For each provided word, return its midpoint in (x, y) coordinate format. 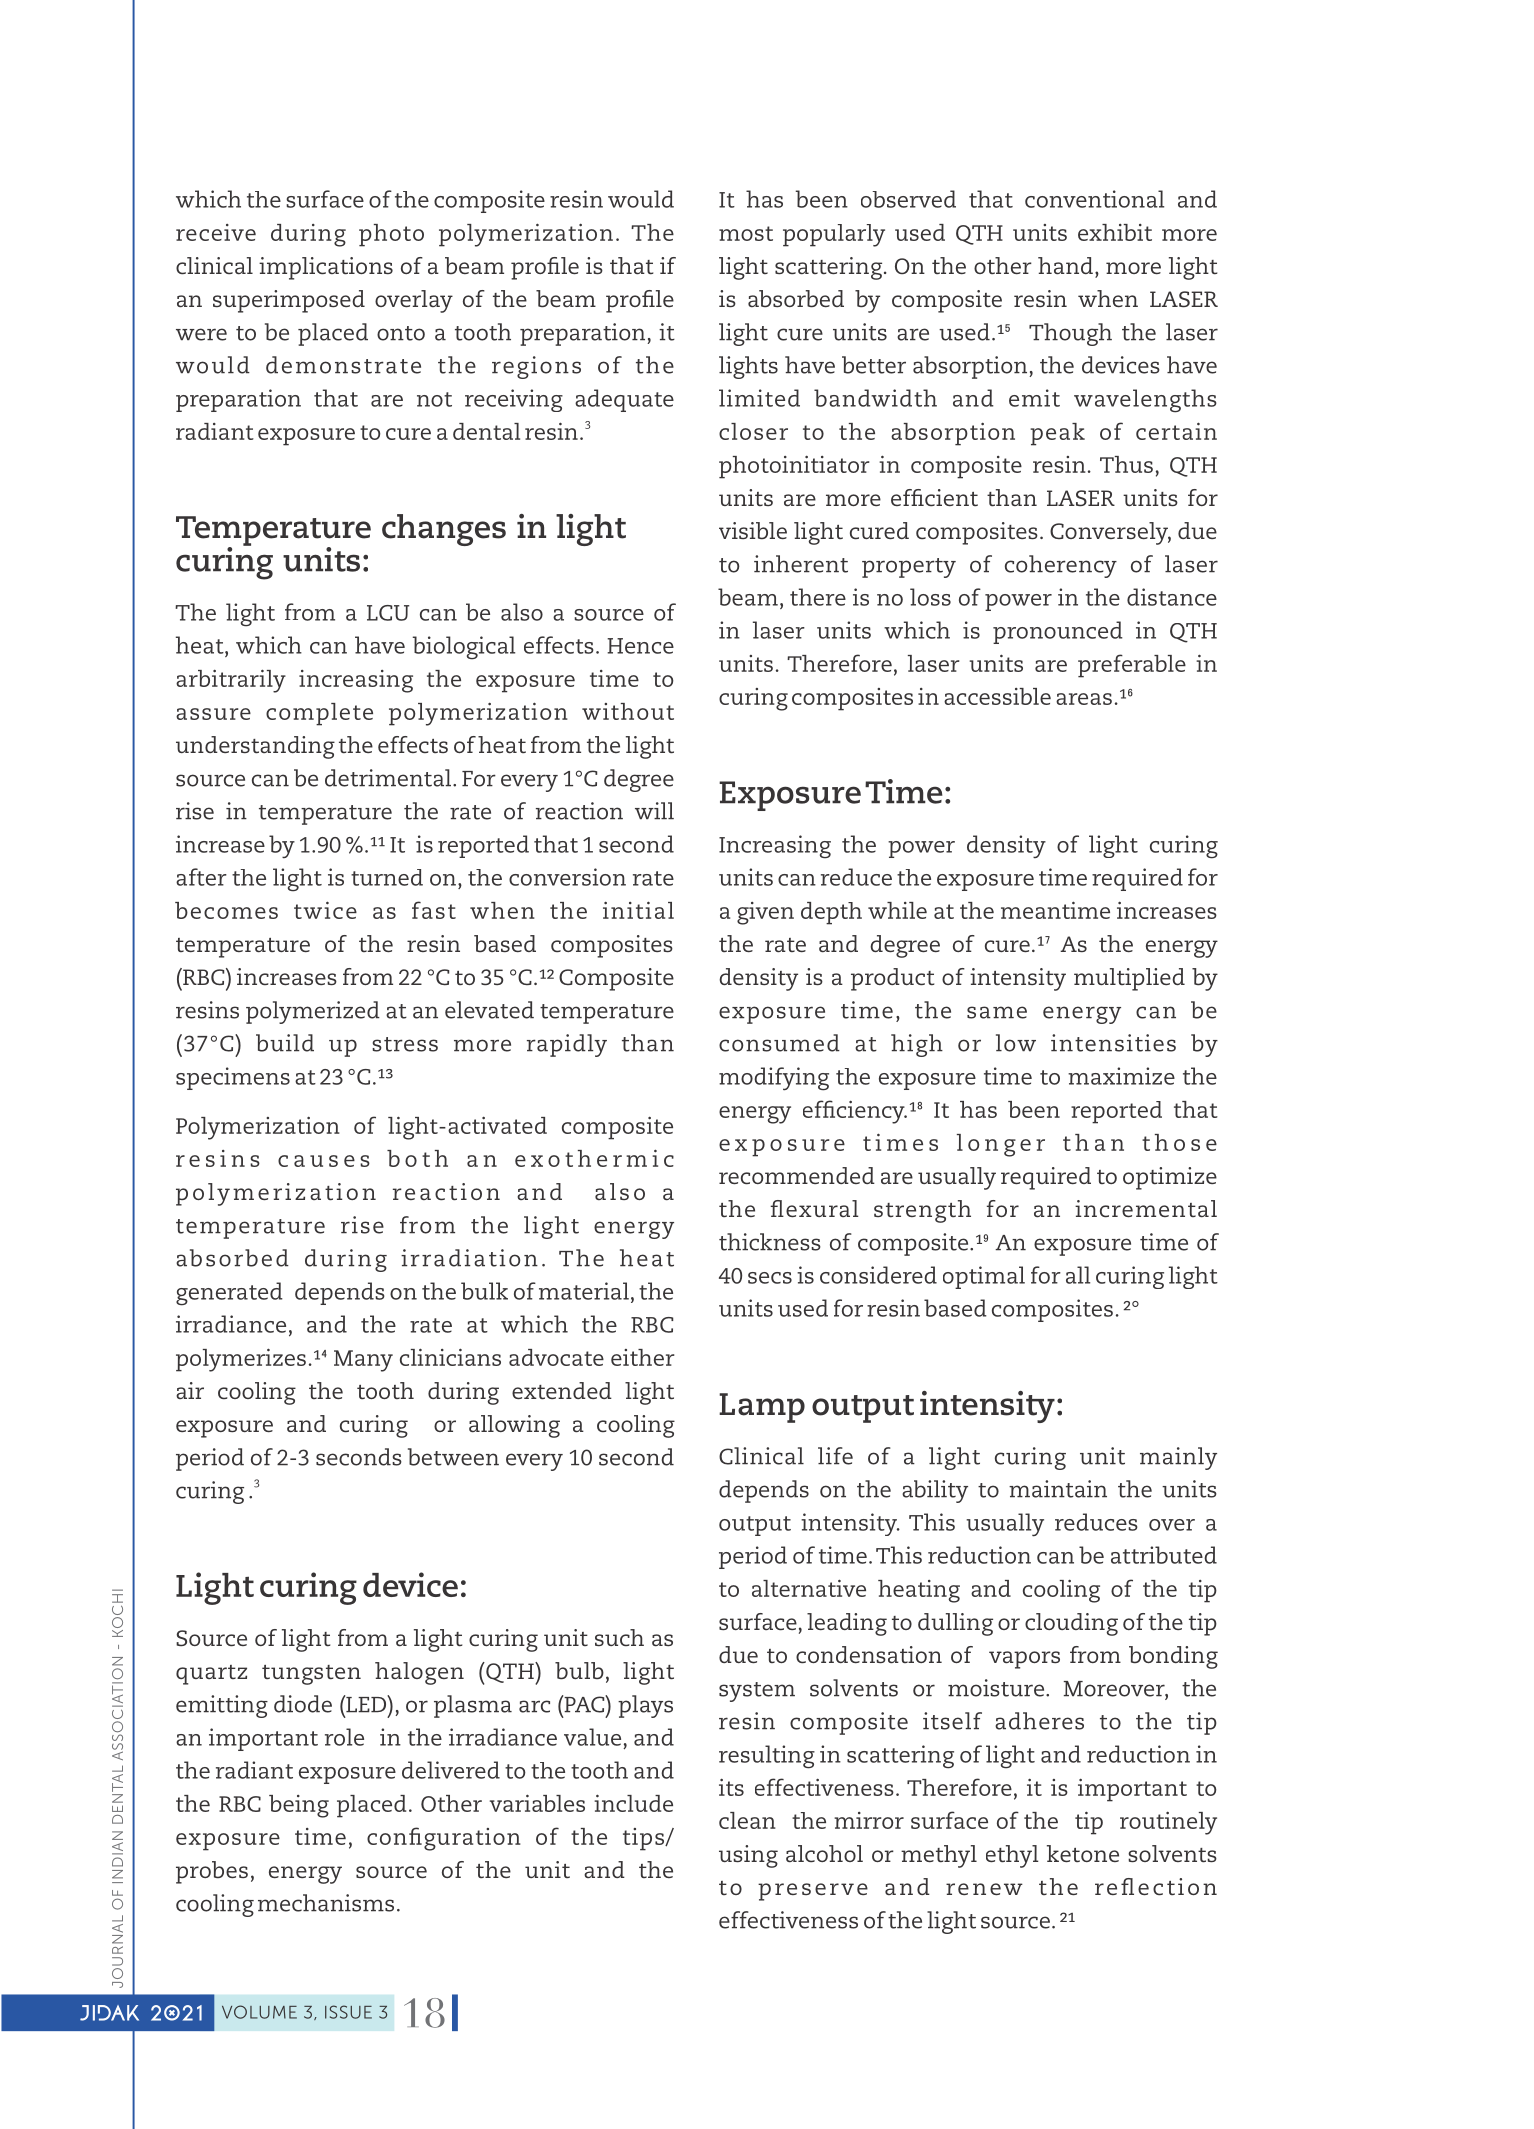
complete (319, 714)
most (746, 233)
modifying (774, 1079)
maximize (1121, 1076)
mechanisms (326, 1903)
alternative (809, 1588)
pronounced (1058, 632)
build (285, 1043)
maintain (1058, 1489)
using (748, 1856)
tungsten (311, 1675)
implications (326, 268)
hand (1065, 265)
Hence (640, 646)
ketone (1083, 1853)
